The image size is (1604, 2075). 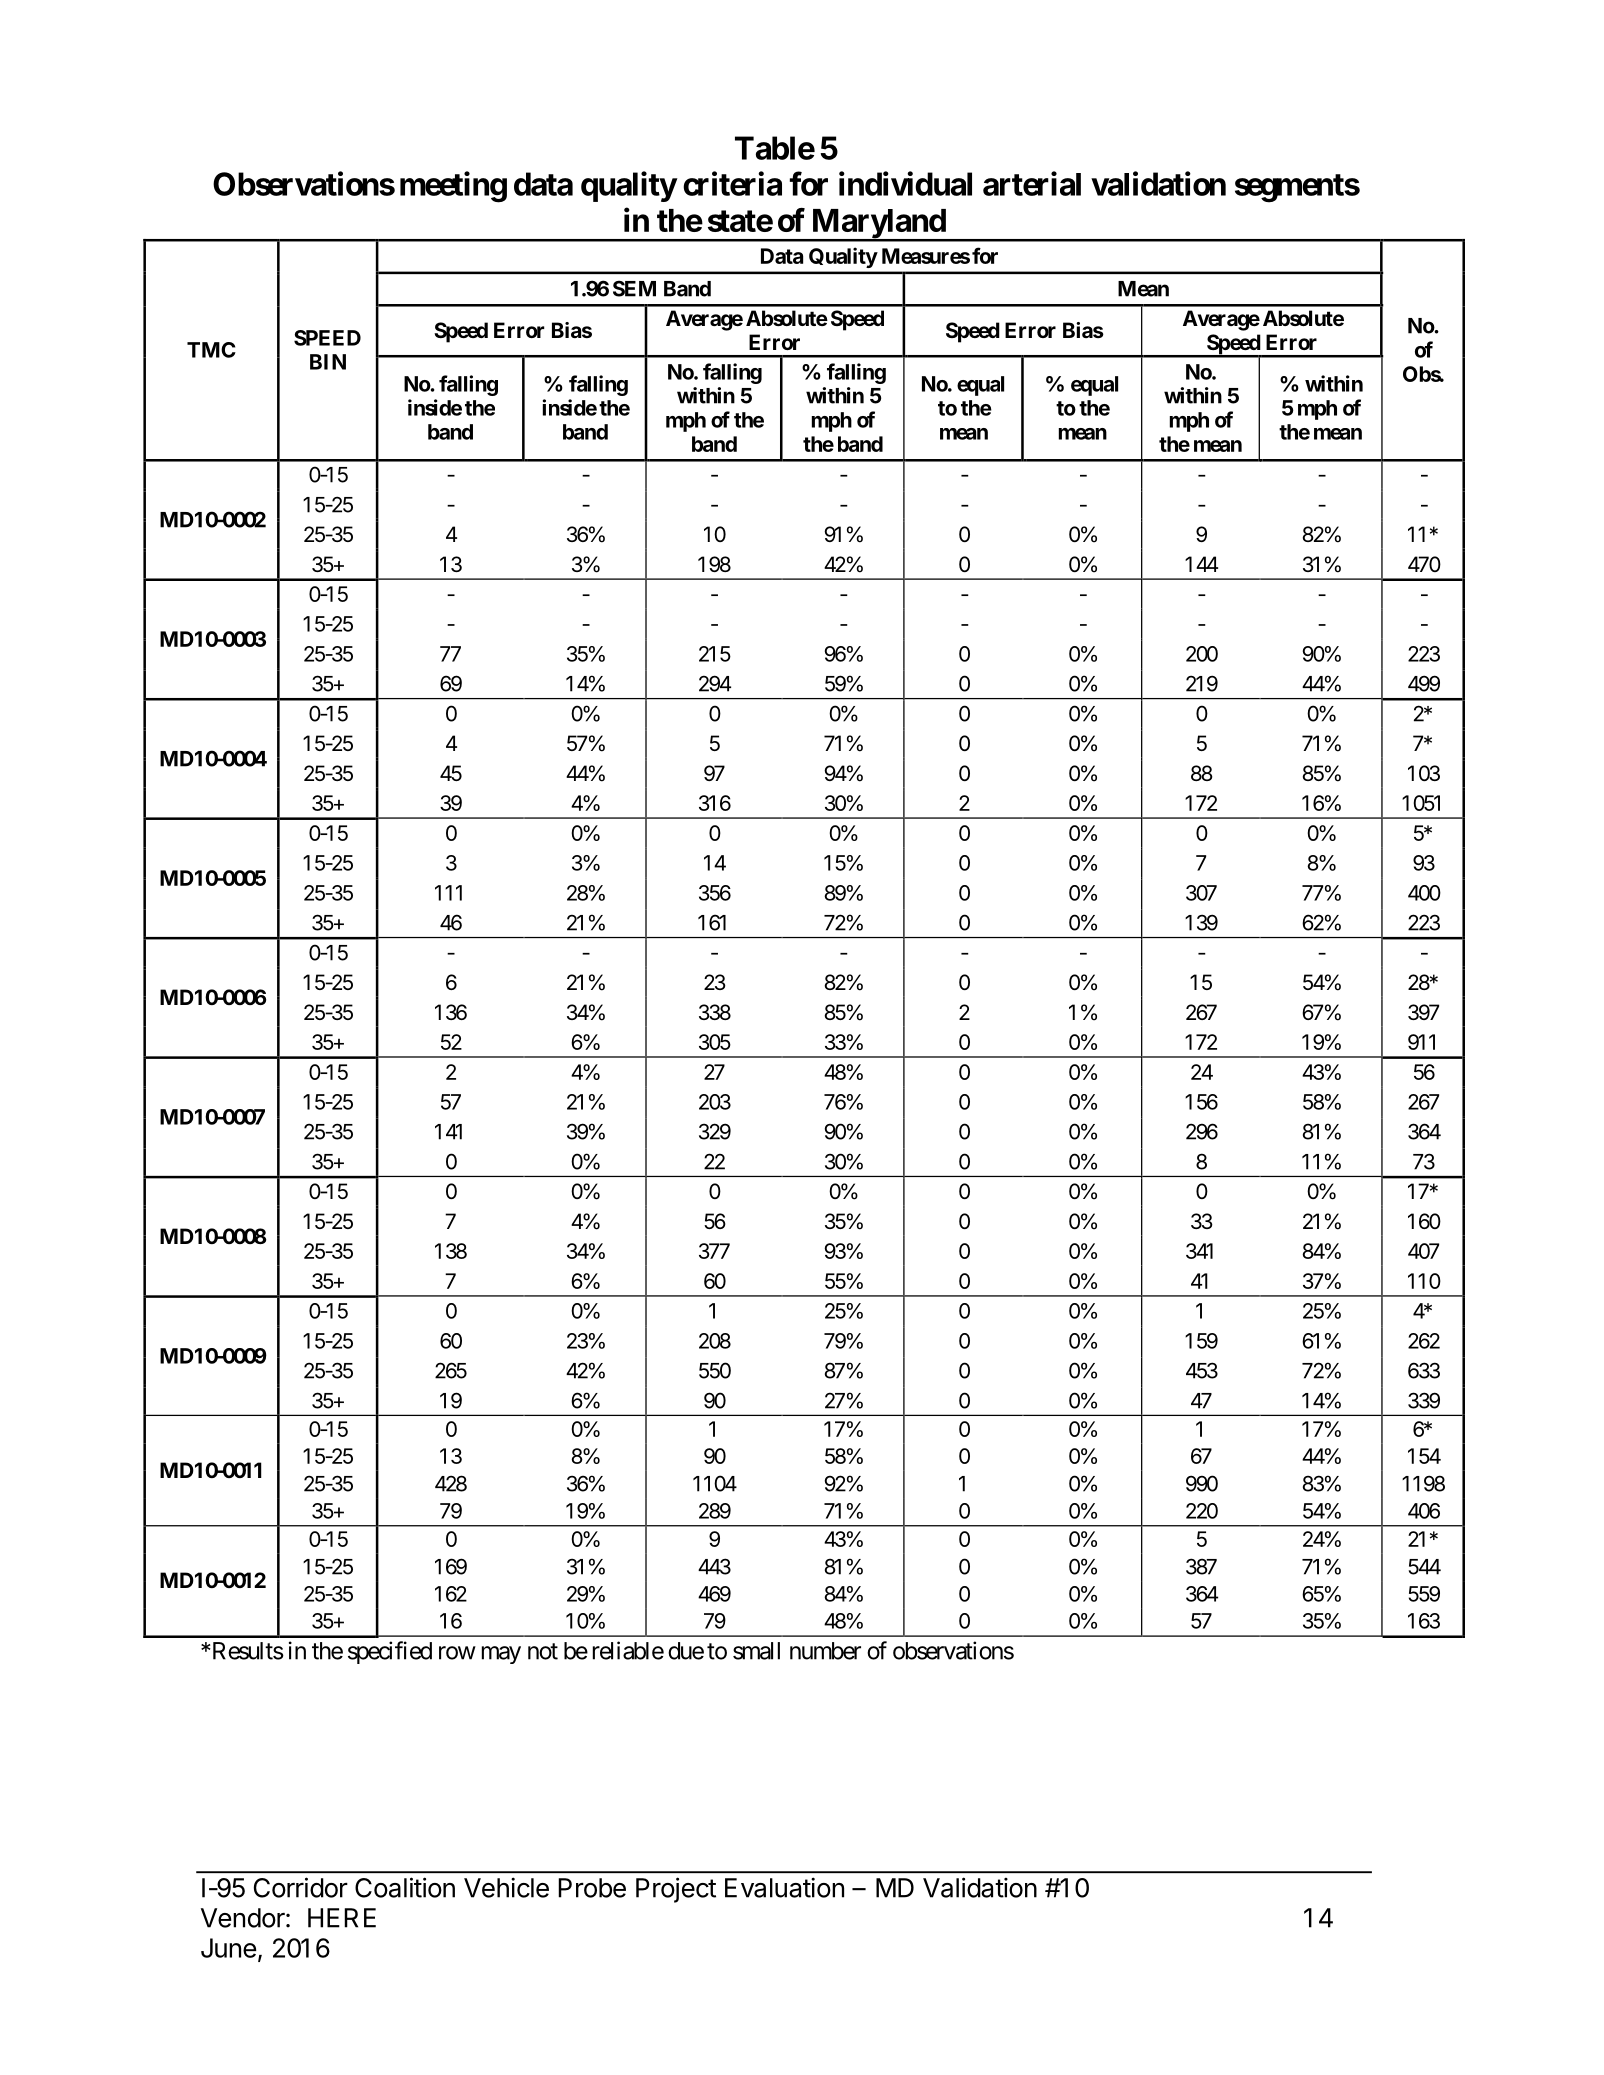 I want to click on not, so click(x=543, y=1651).
